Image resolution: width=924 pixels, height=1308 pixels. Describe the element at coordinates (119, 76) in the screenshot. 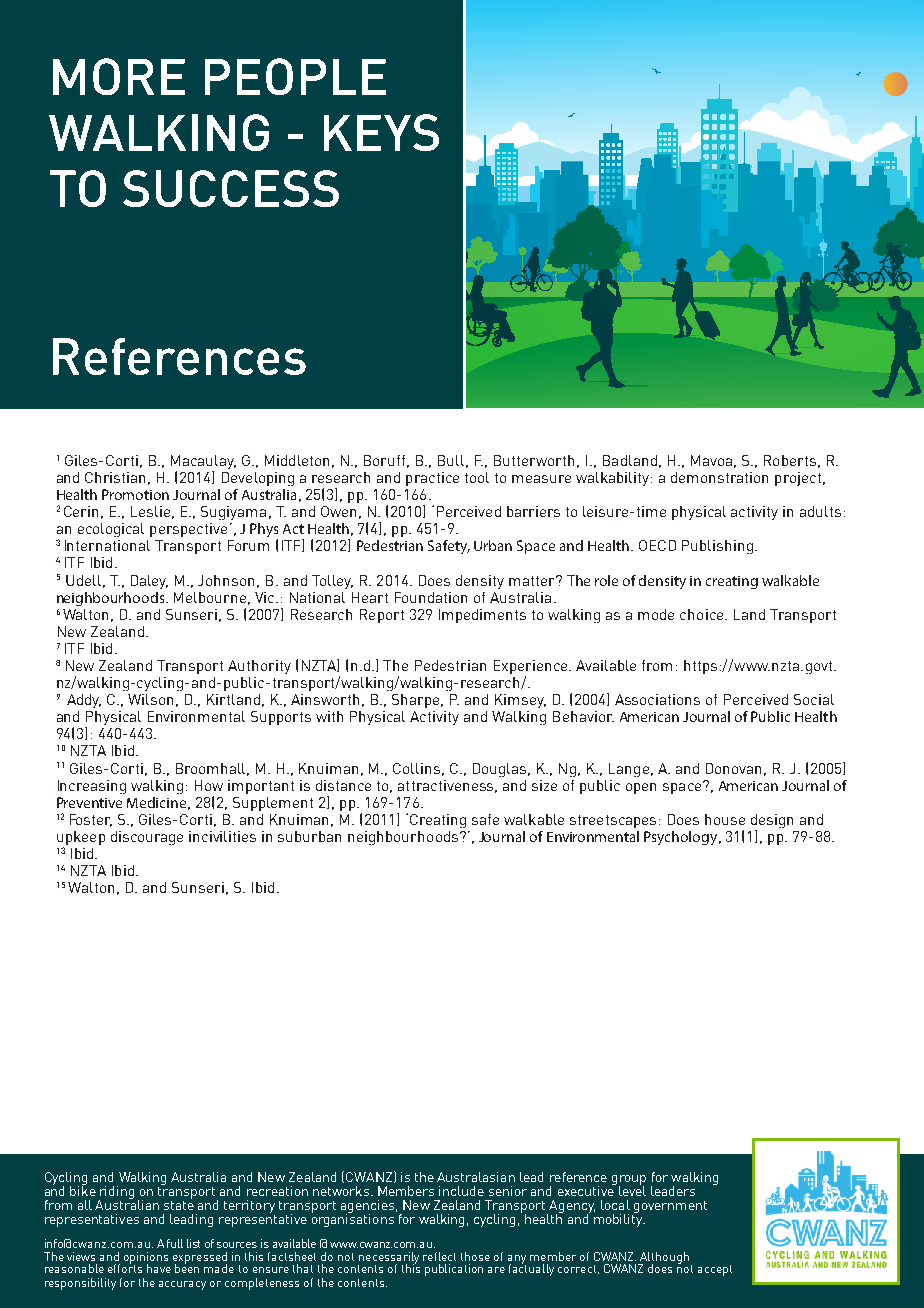

I see `MORE` at that location.
